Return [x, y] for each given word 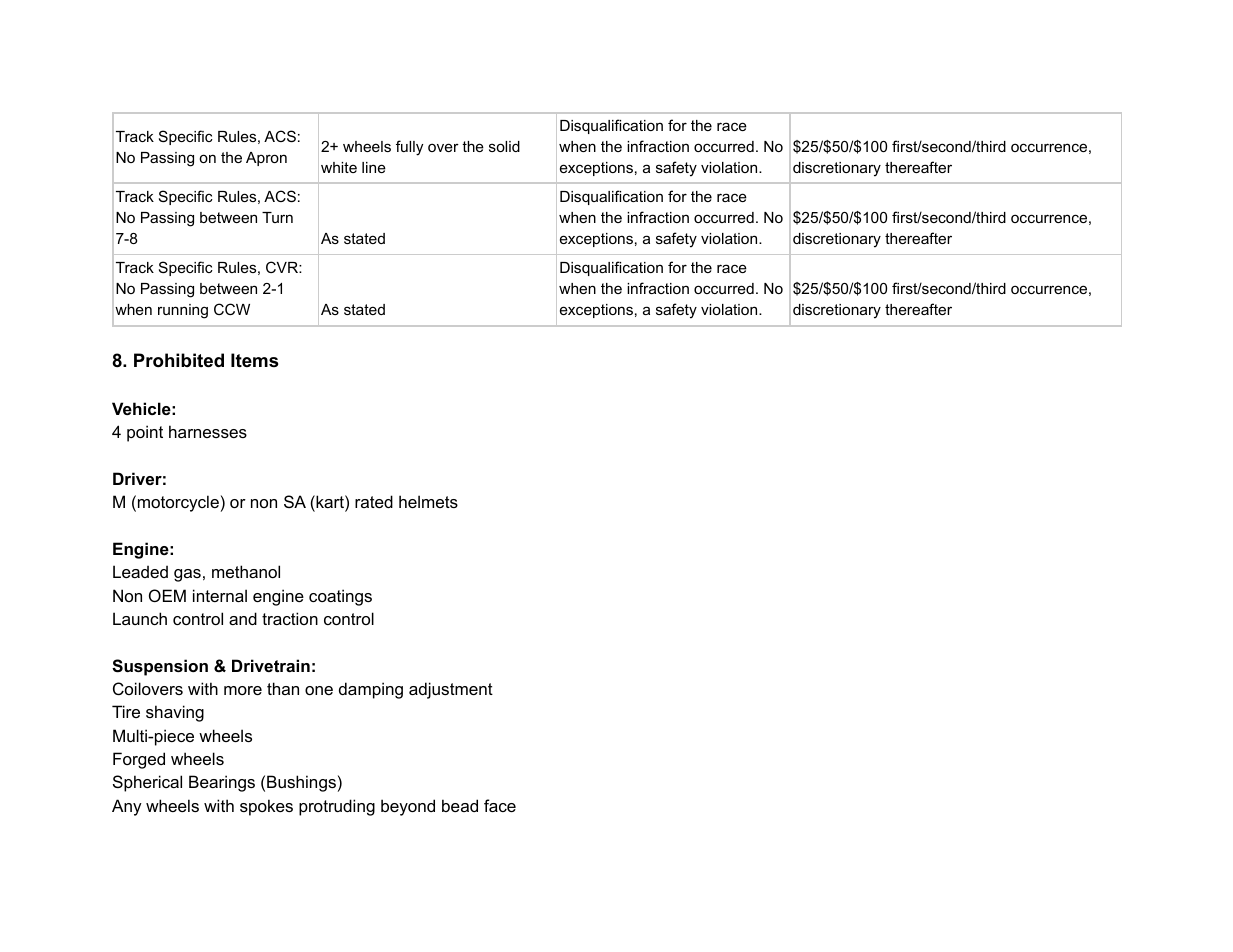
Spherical [147, 783]
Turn [277, 217]
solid [504, 146]
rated [374, 501]
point [145, 433]
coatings [340, 597]
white [339, 167]
